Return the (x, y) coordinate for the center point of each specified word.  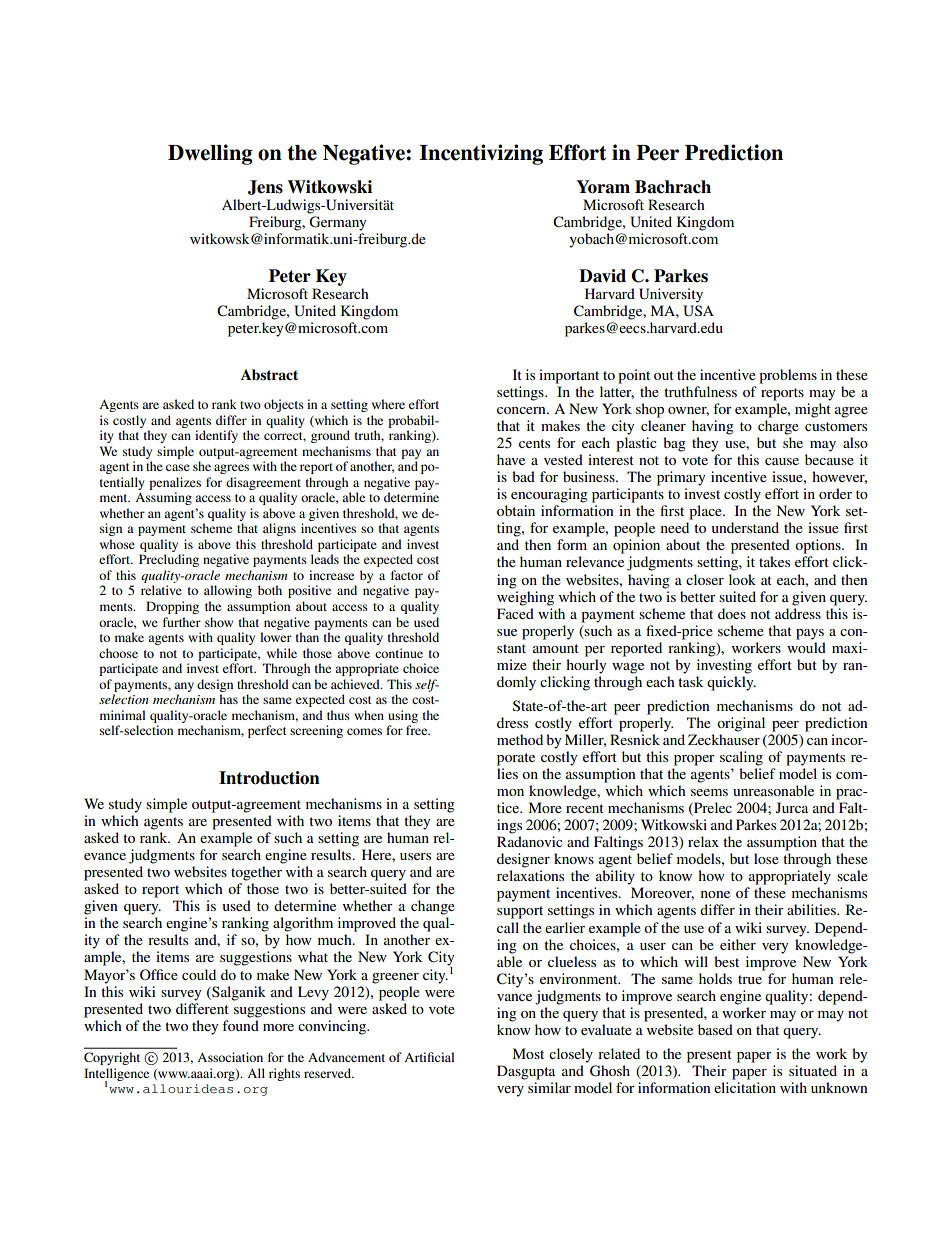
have (511, 459)
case (178, 467)
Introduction (269, 778)
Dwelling (210, 154)
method (520, 739)
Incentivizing (481, 154)
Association (230, 1057)
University (671, 295)
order (835, 493)
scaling (741, 758)
